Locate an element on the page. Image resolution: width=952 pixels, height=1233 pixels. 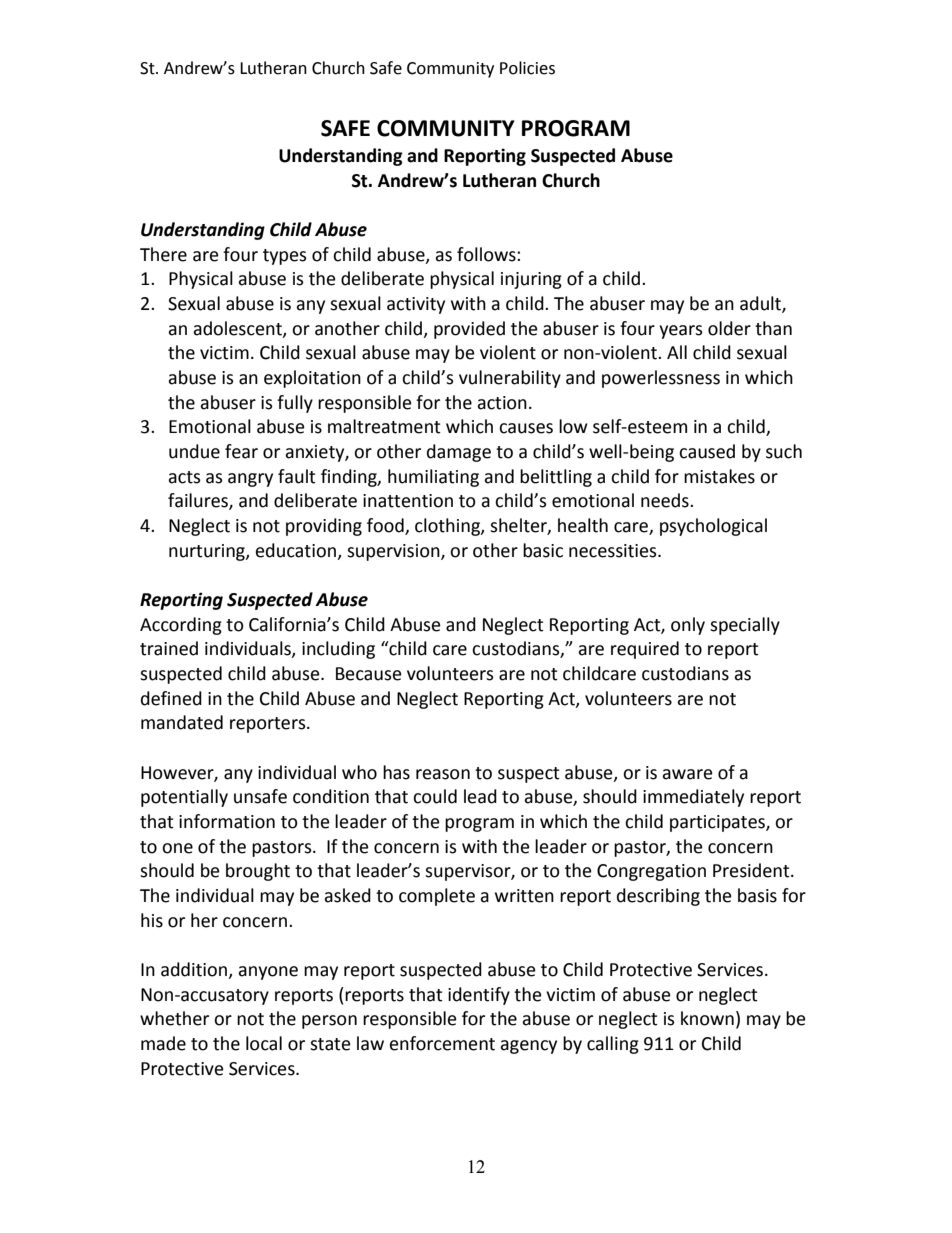
Policies is located at coordinates (527, 68).
